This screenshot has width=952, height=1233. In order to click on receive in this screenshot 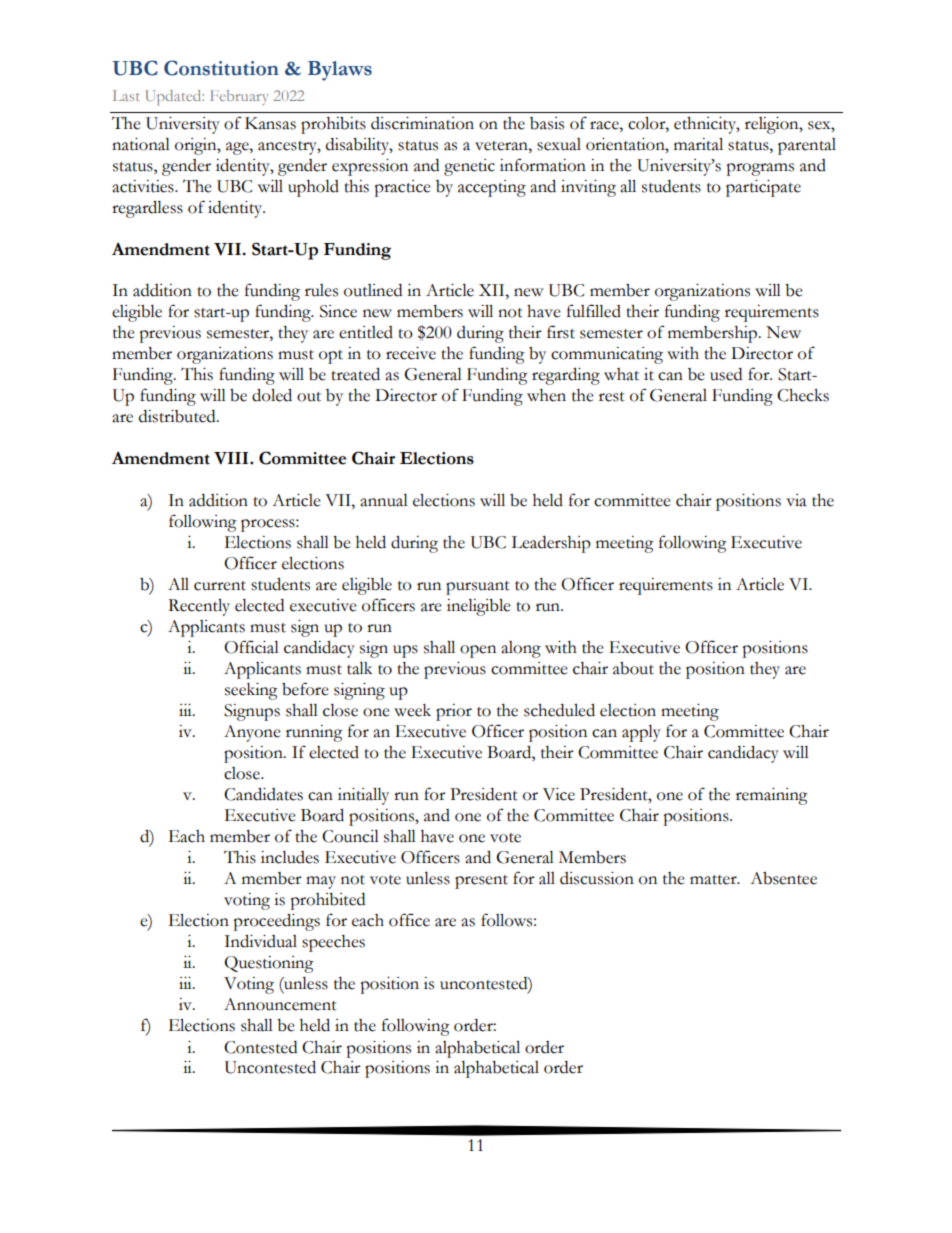, I will do `click(411, 353)`.
